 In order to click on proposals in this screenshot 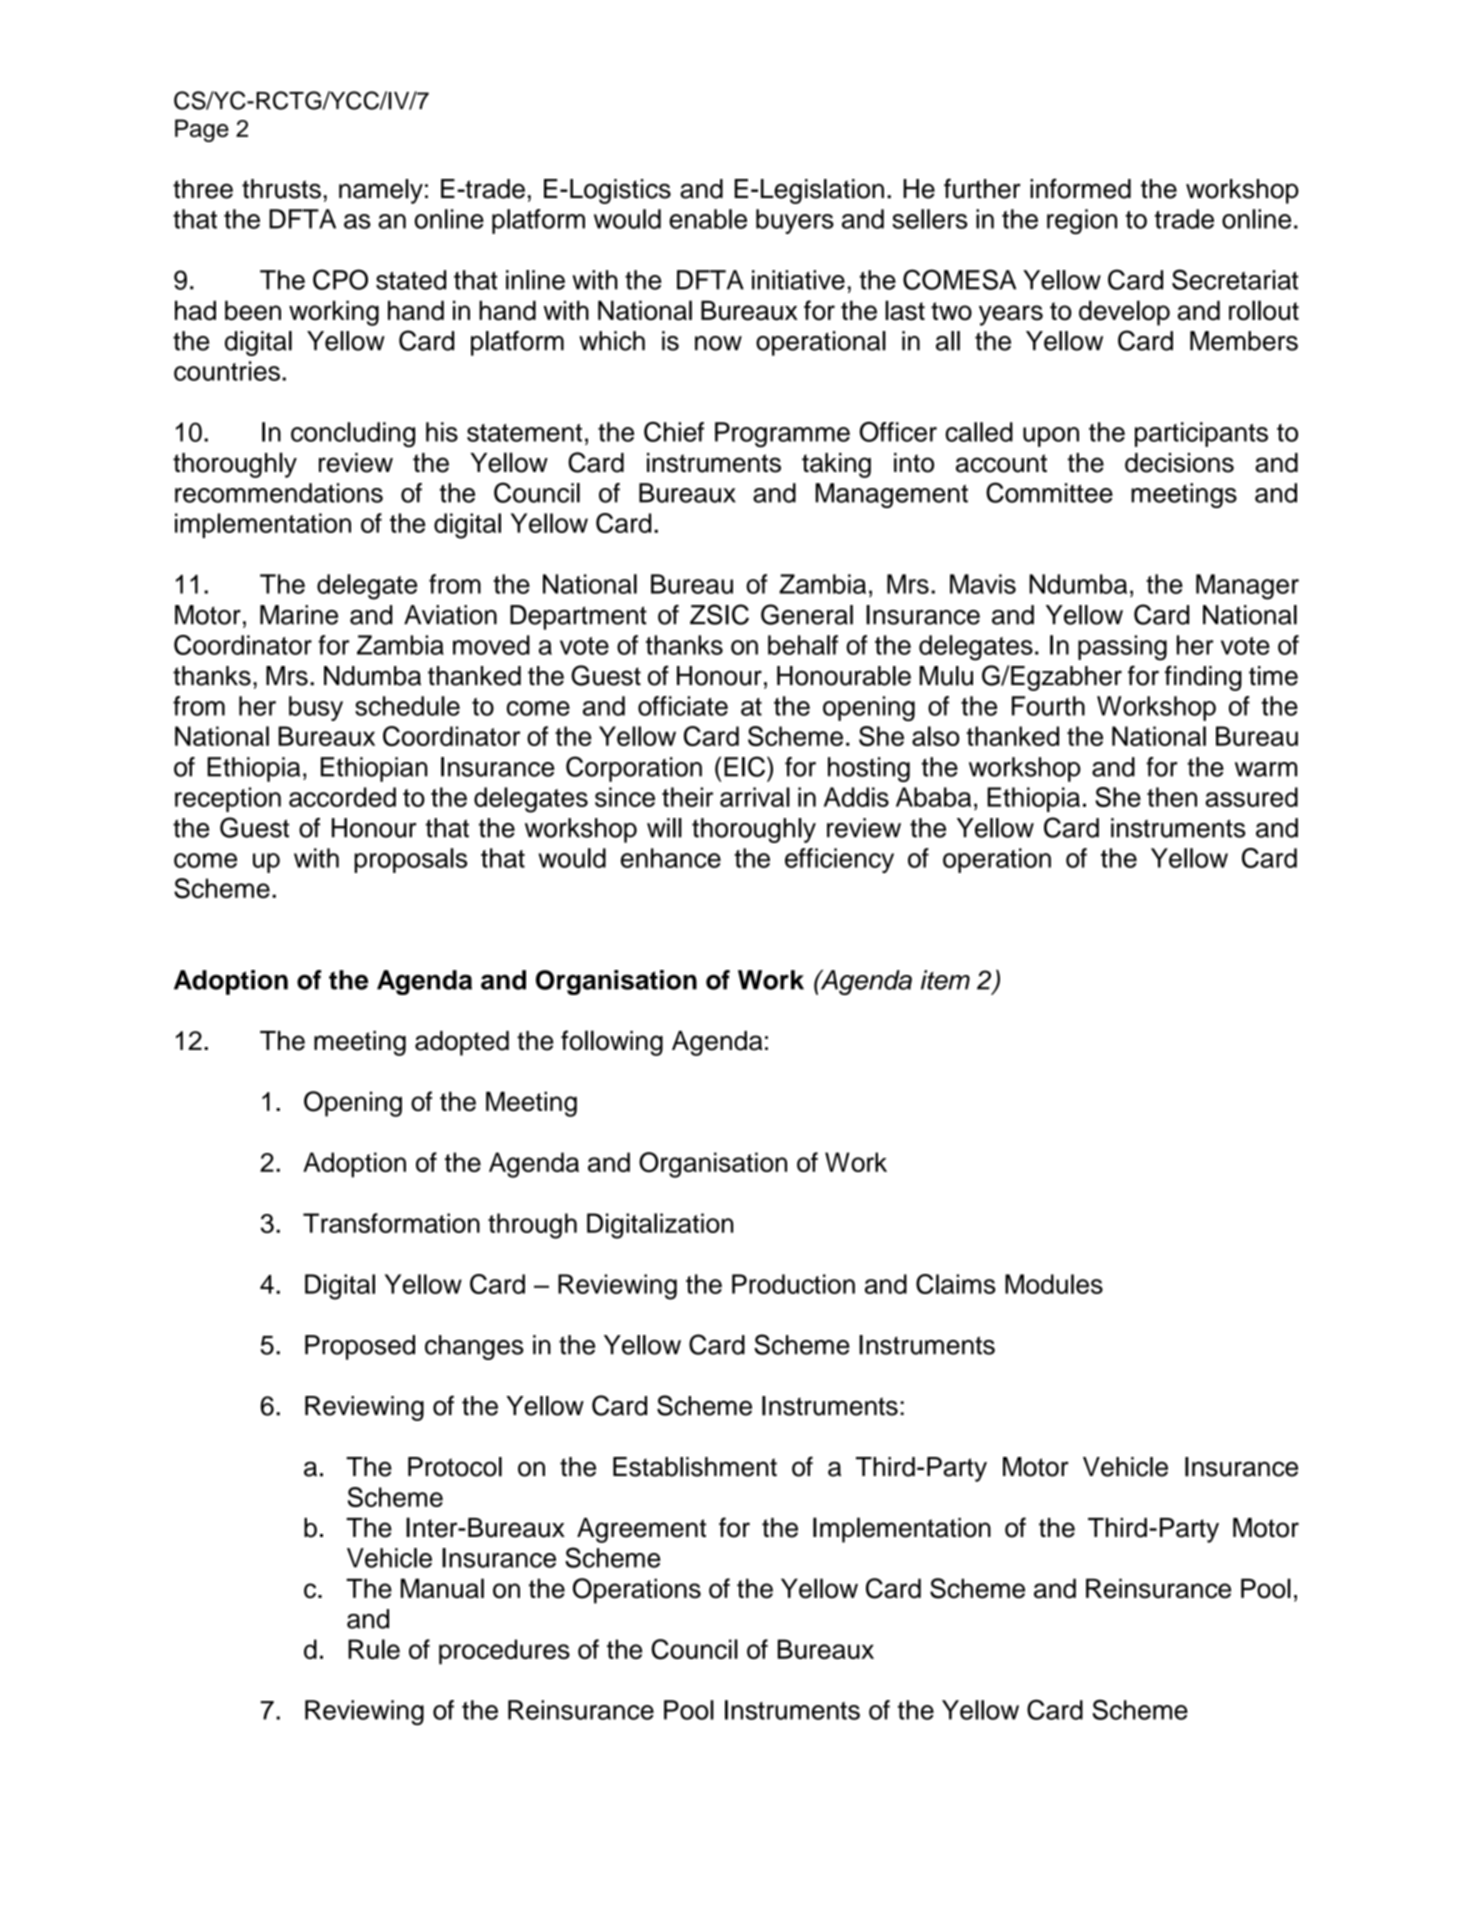, I will do `click(410, 860)`.
